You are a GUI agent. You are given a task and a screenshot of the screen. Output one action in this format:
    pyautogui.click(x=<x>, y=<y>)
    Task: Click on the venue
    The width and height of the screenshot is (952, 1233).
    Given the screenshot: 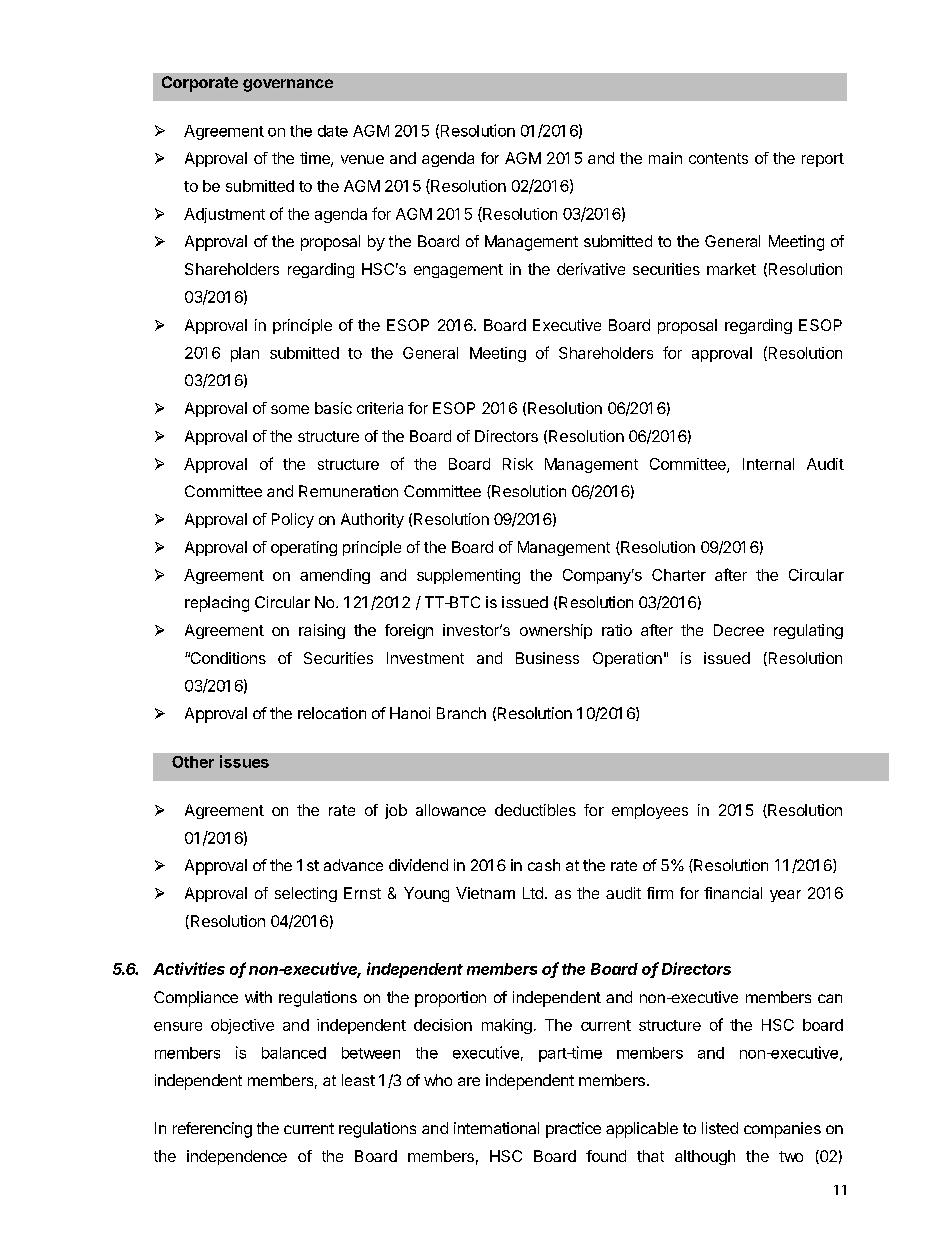 What is the action you would take?
    pyautogui.click(x=362, y=159)
